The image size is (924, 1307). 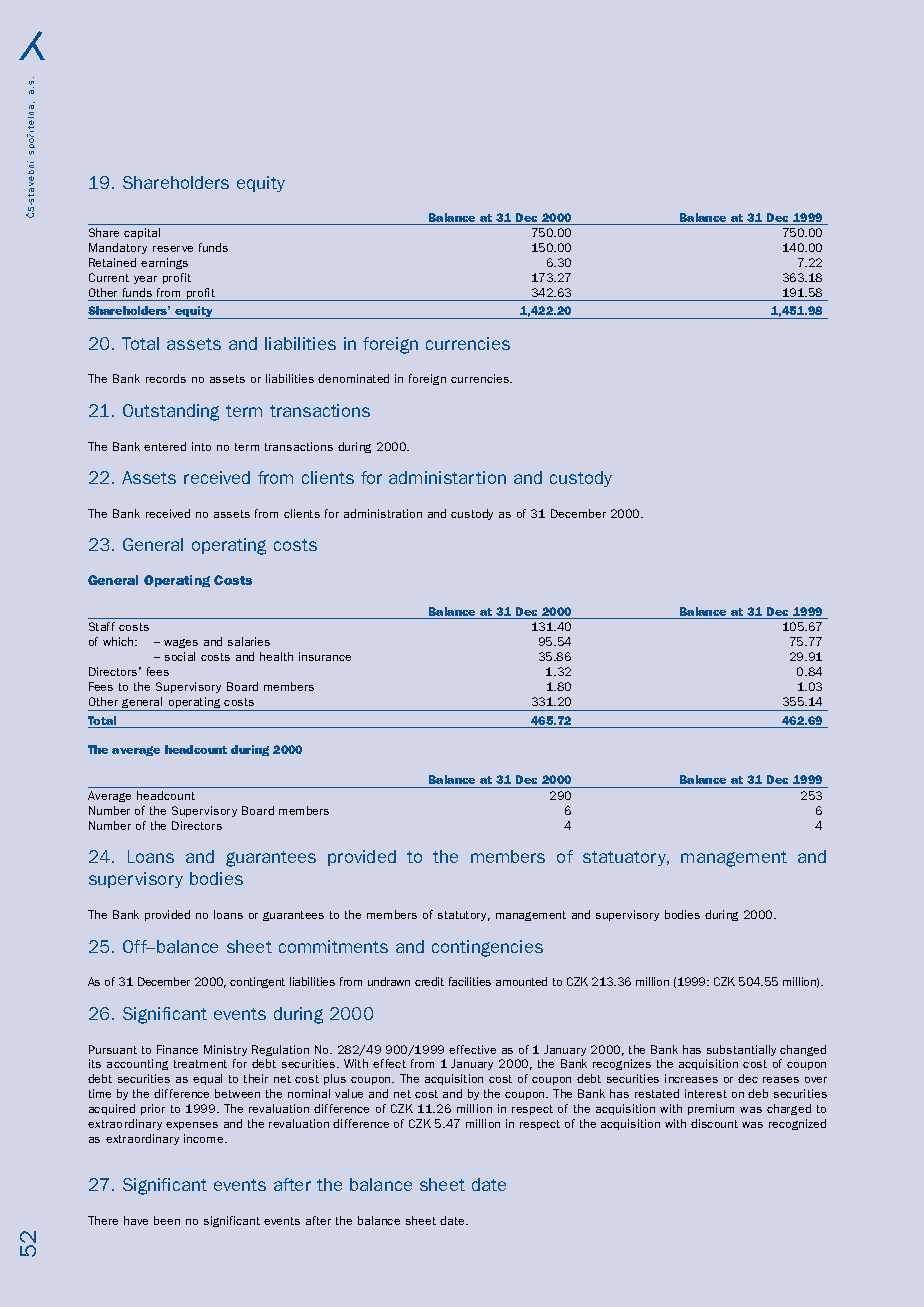 What do you see at coordinates (353, 378) in the page?
I see `denominated` at bounding box center [353, 378].
